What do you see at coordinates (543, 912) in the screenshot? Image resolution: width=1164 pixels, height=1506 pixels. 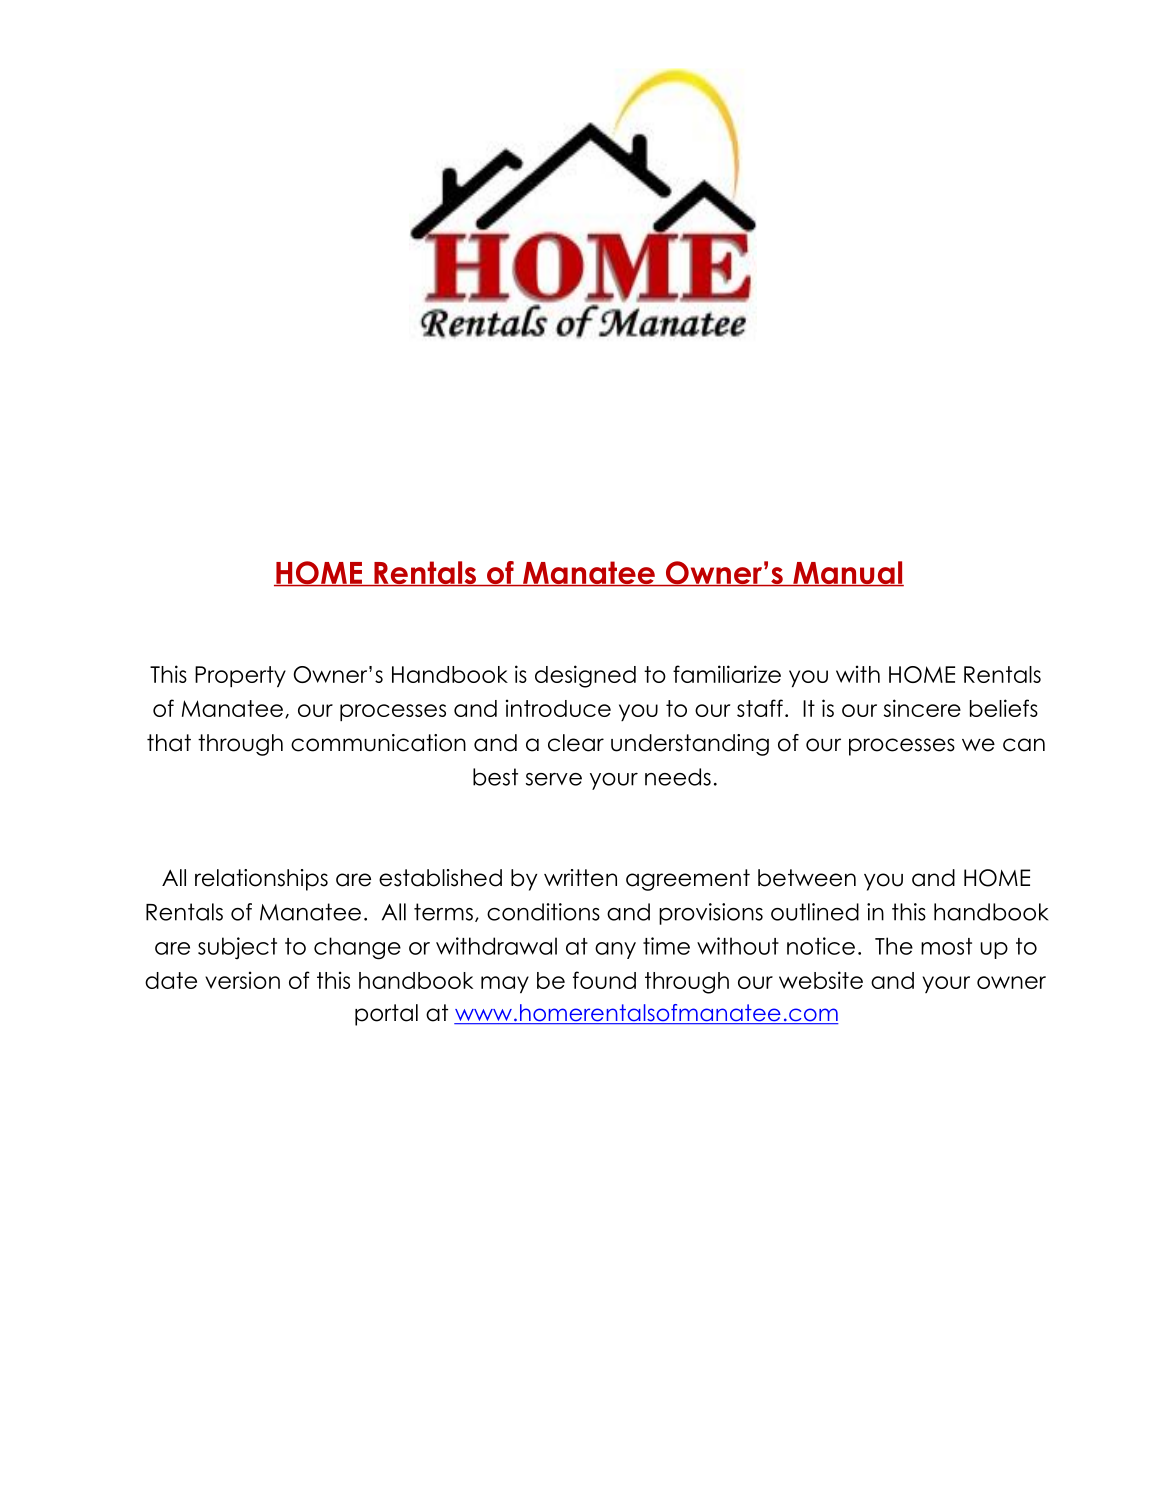 I see `conditions` at bounding box center [543, 912].
